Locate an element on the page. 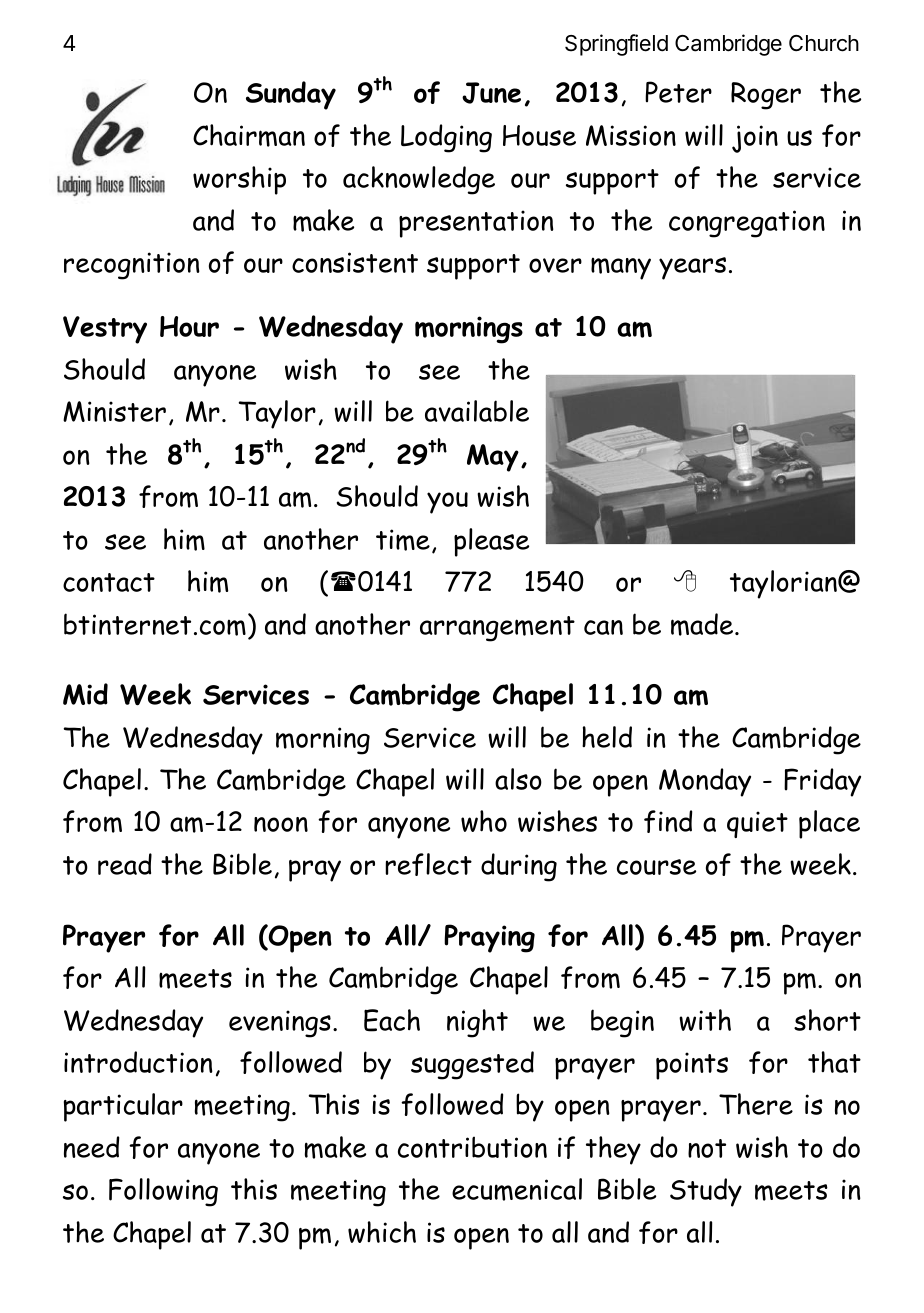 Image resolution: width=924 pixels, height=1313 pixels. contact is located at coordinates (109, 582).
